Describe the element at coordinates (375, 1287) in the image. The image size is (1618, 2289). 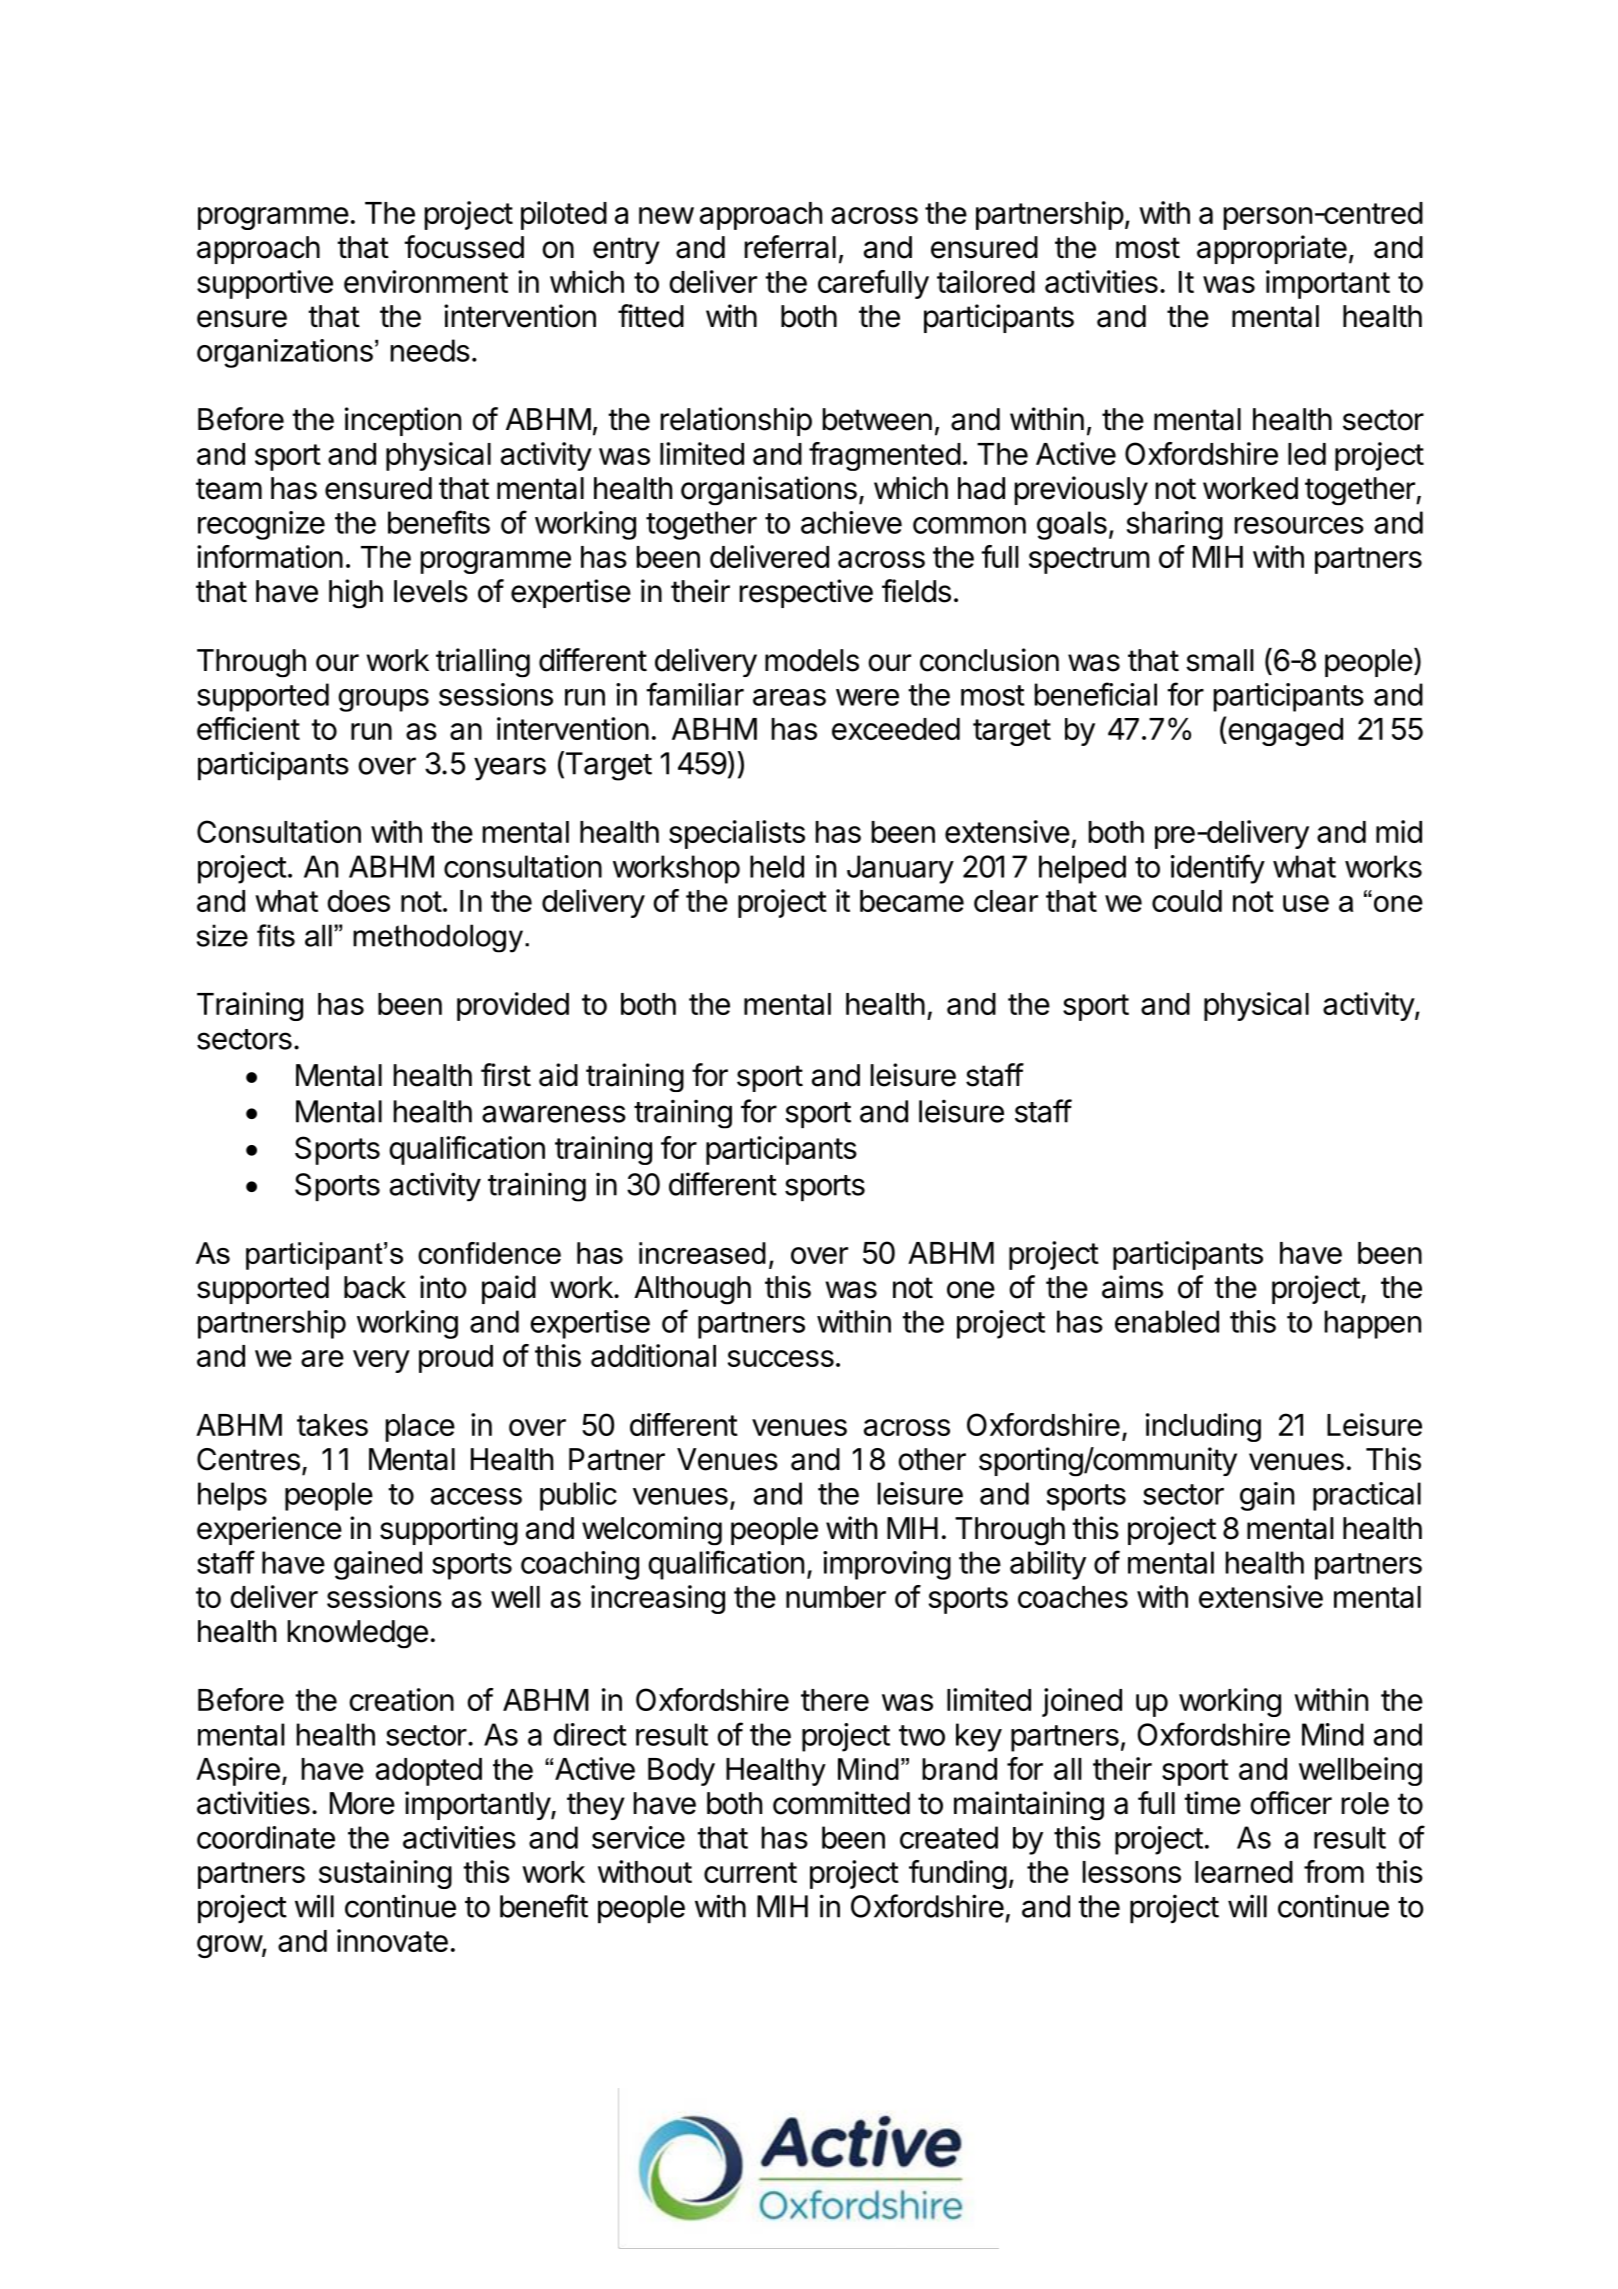
I see `back` at that location.
